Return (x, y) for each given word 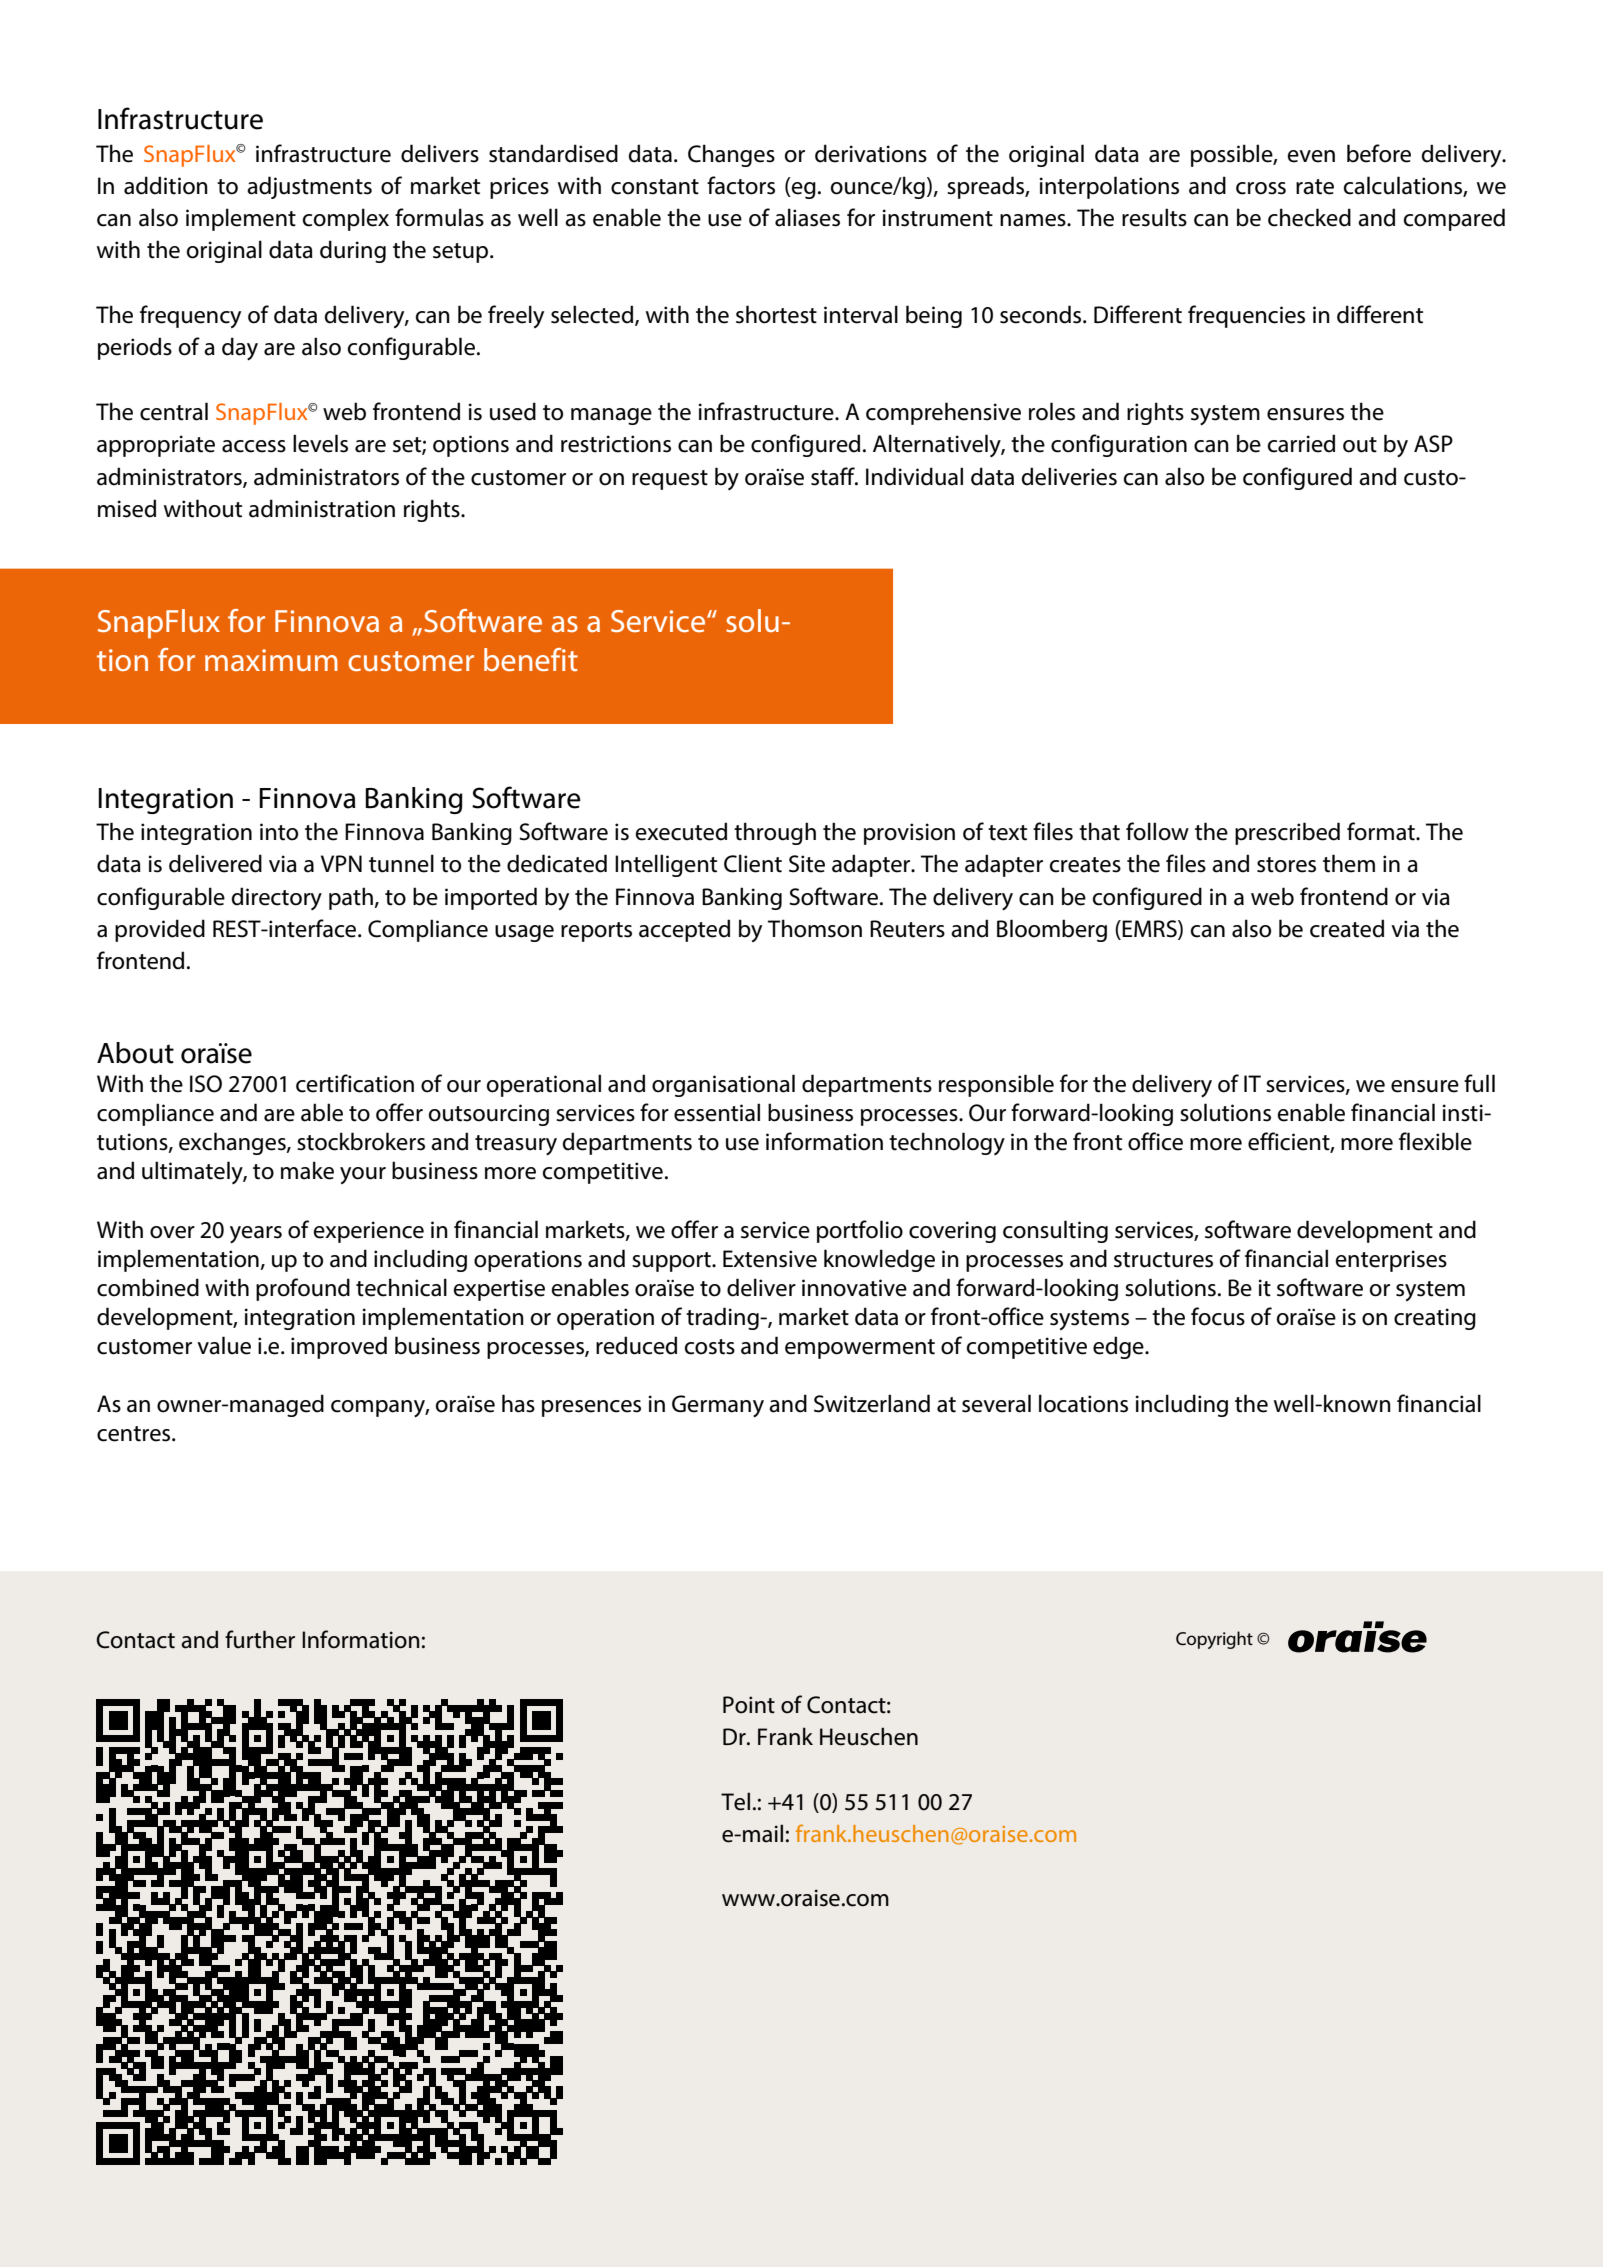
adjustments (309, 187)
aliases (807, 217)
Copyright (1214, 1640)
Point (749, 1705)
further (260, 1639)
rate (1315, 187)
